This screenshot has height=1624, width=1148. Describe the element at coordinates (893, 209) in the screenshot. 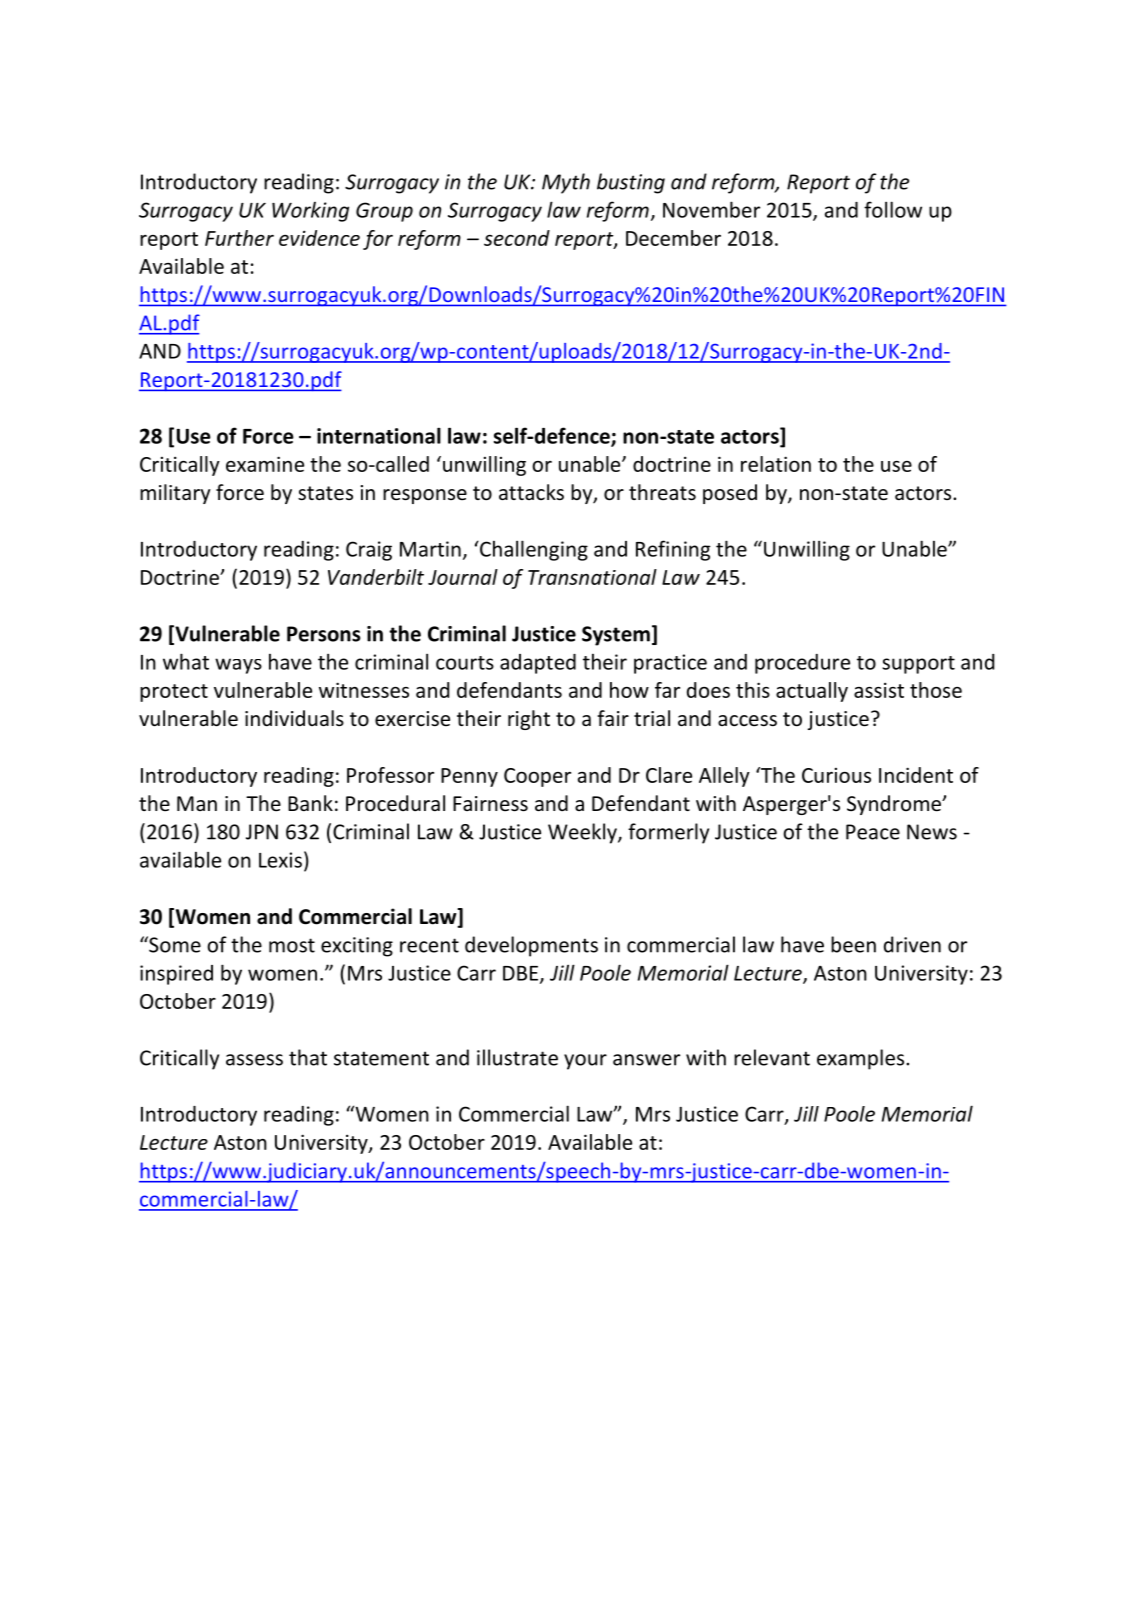

I see `follow` at that location.
